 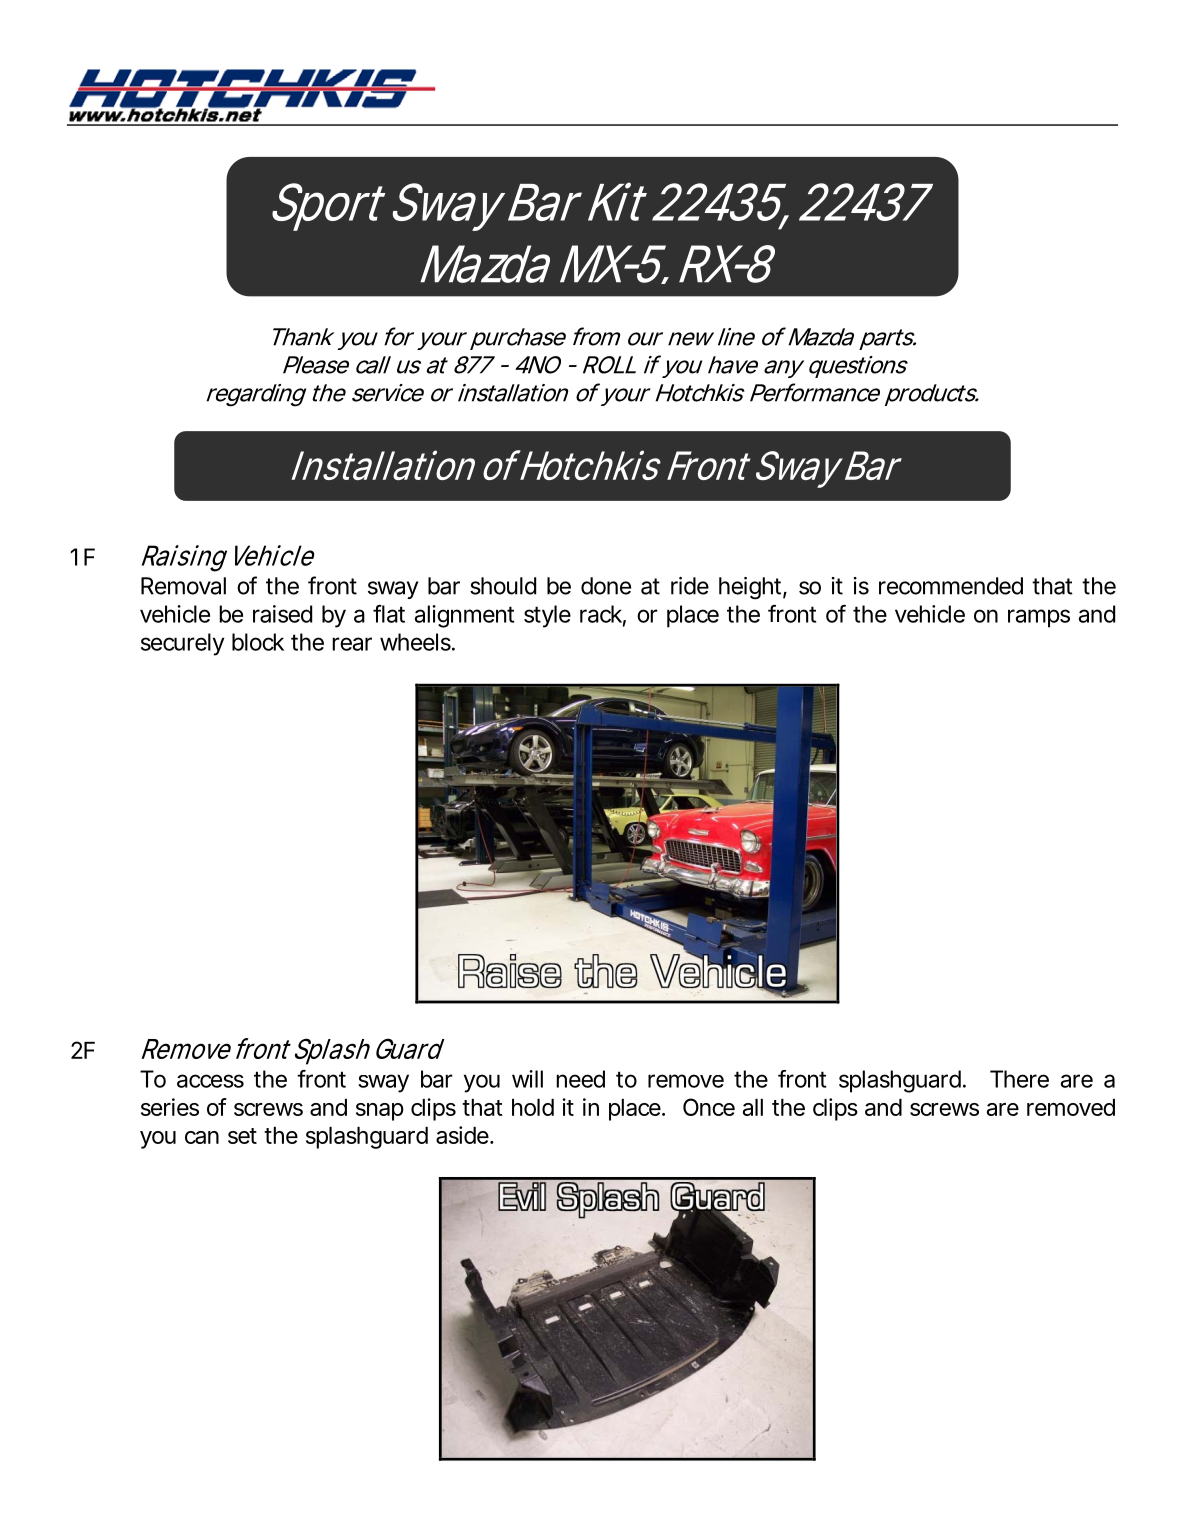 What do you see at coordinates (242, 1136) in the screenshot?
I see `set` at bounding box center [242, 1136].
